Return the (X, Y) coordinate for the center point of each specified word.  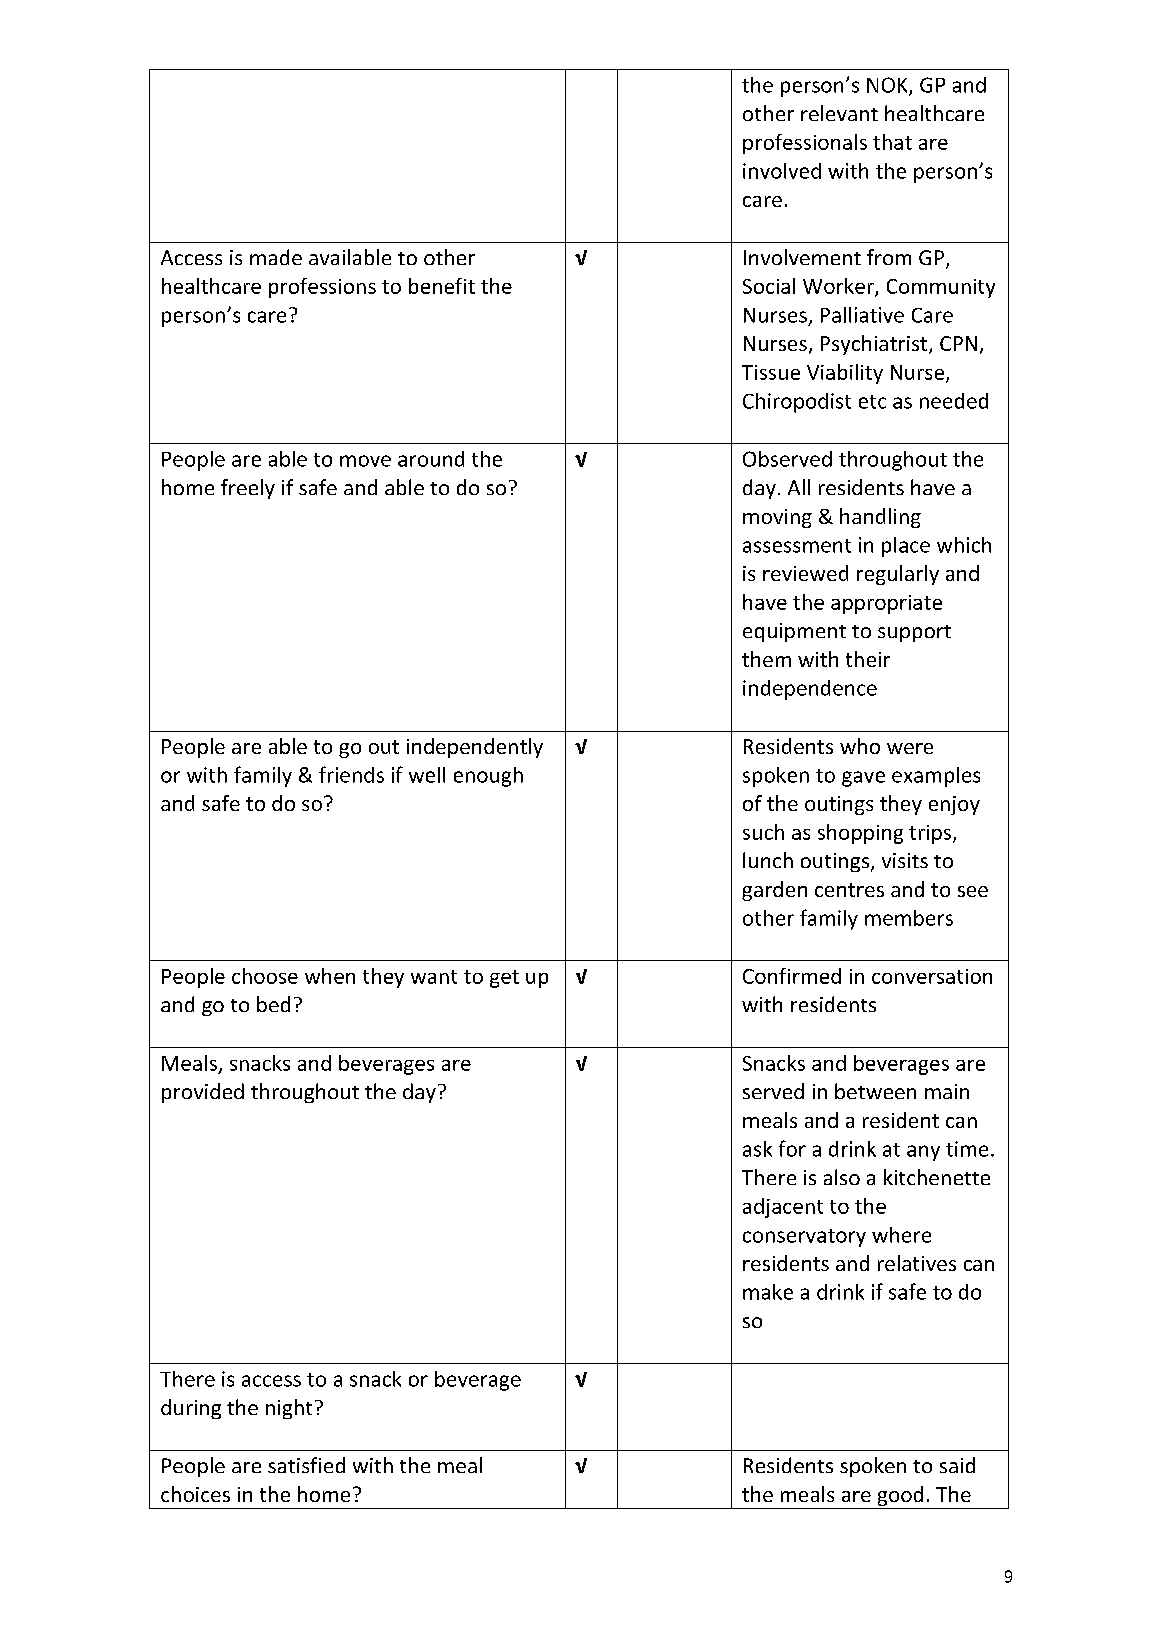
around (431, 459)
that (892, 142)
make (768, 1292)
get (504, 979)
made (276, 257)
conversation (932, 976)
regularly (898, 575)
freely (248, 489)
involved (782, 171)
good (900, 1497)
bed (273, 1004)
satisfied (306, 1465)
